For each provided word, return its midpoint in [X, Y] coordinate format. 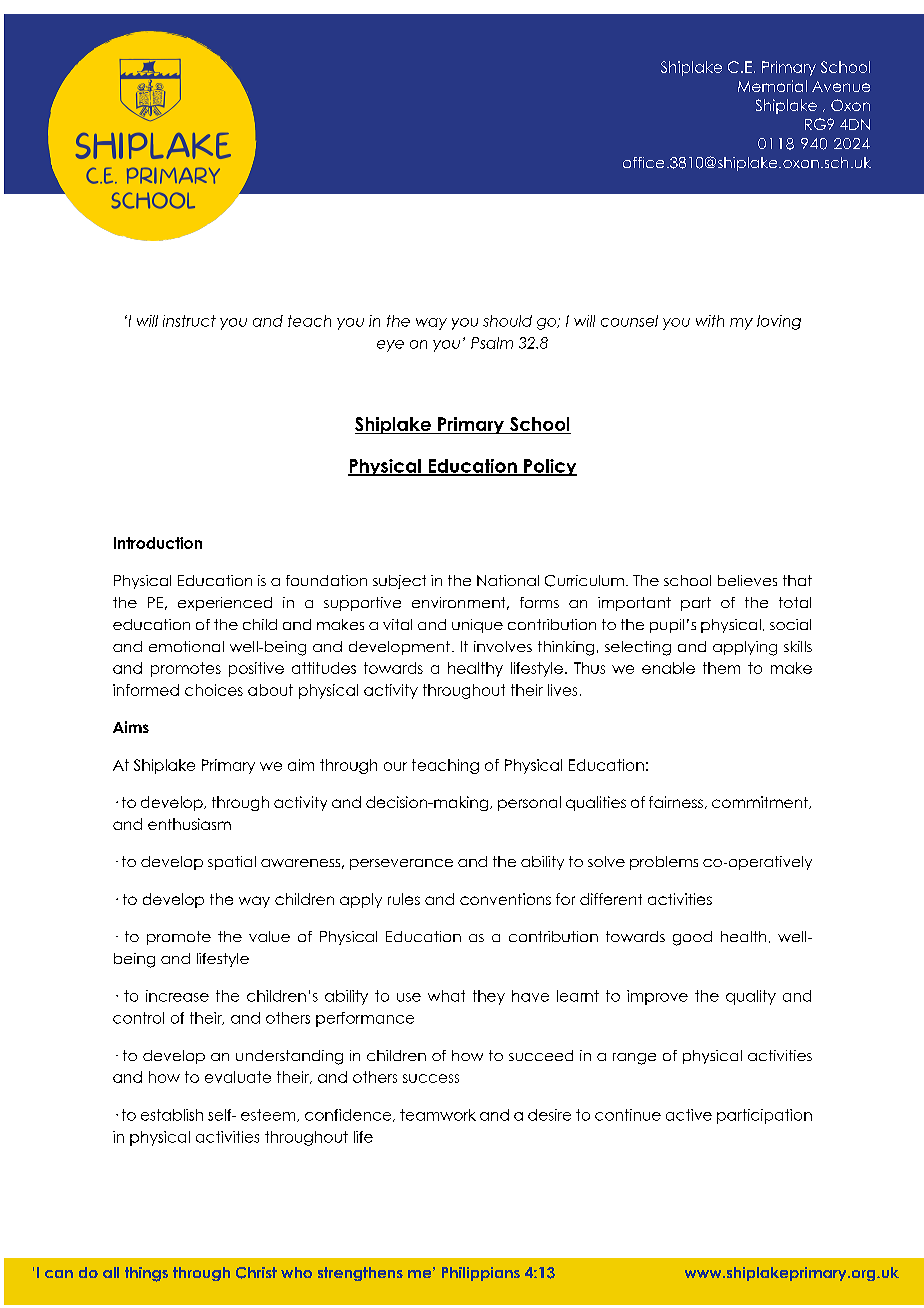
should [507, 321]
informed [146, 690]
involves [503, 646]
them [721, 668]
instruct [189, 321]
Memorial [772, 86]
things [146, 1274]
